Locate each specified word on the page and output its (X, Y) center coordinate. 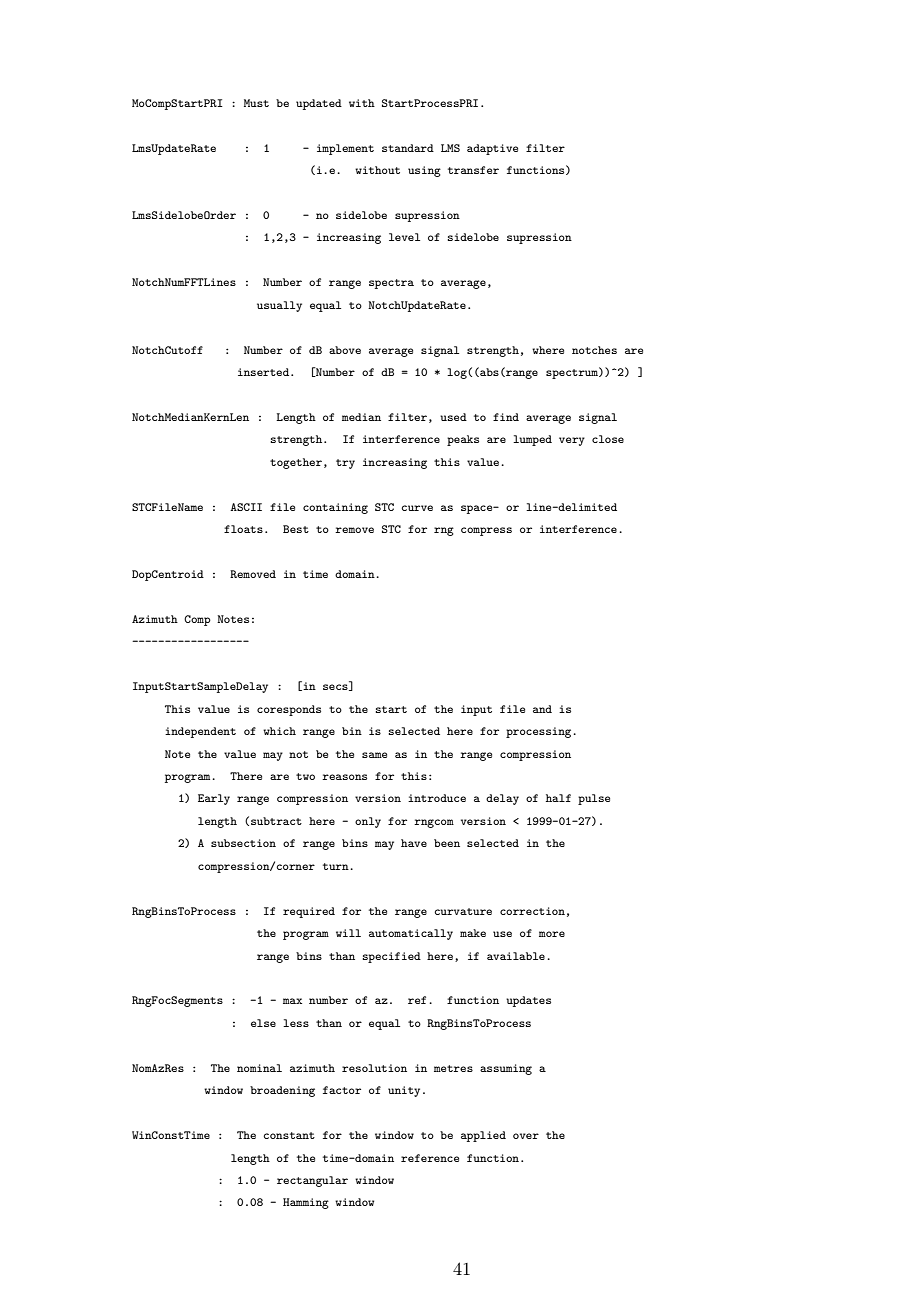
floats (243, 529)
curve (417, 508)
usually (279, 306)
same (374, 755)
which (279, 731)
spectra (391, 284)
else (263, 1023)
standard (408, 148)
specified (391, 957)
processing (540, 732)
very (572, 441)
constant (289, 1135)
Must (256, 103)
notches (594, 350)
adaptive (492, 149)
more (552, 934)
